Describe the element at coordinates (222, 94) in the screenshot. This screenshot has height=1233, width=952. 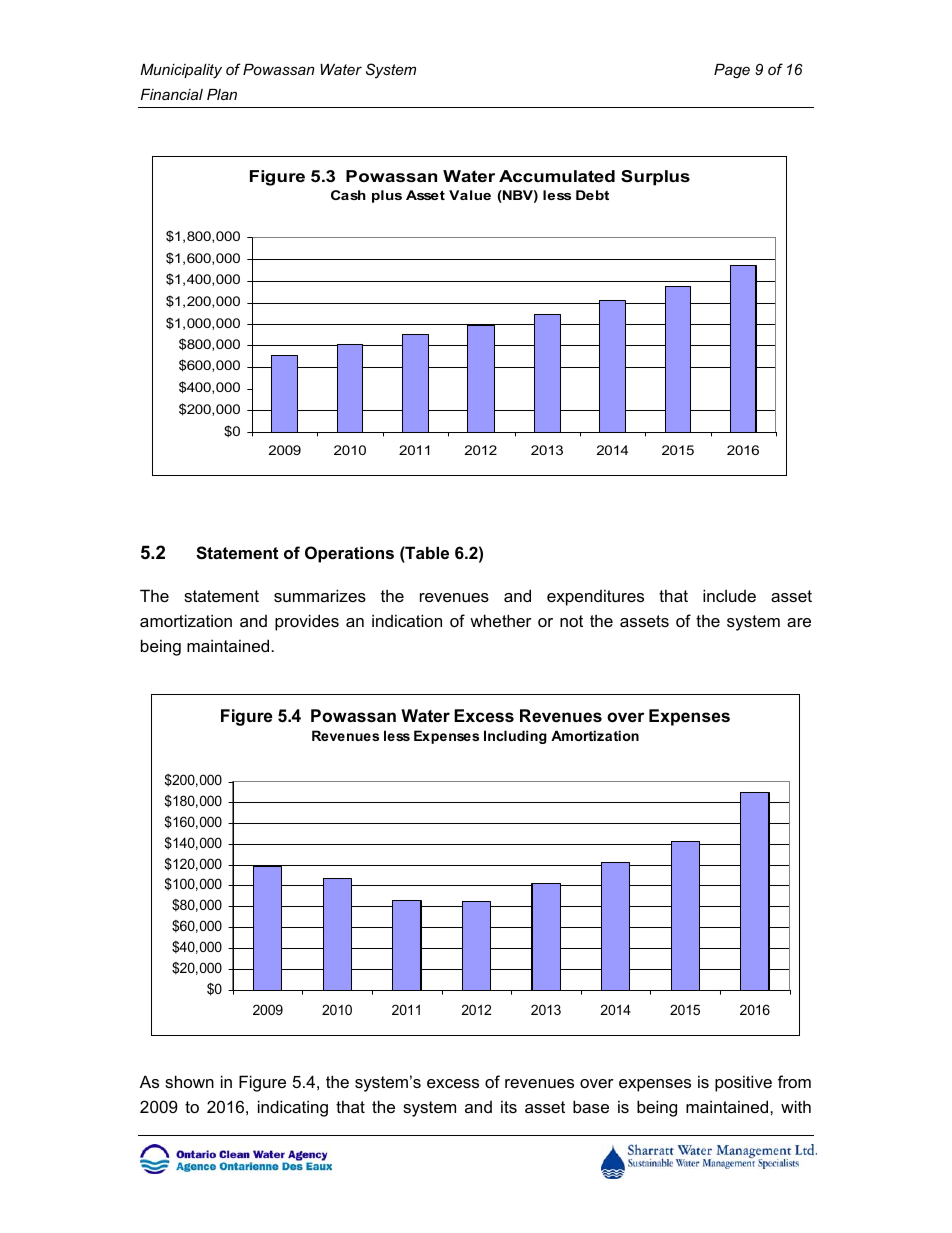
I see `Plan` at that location.
